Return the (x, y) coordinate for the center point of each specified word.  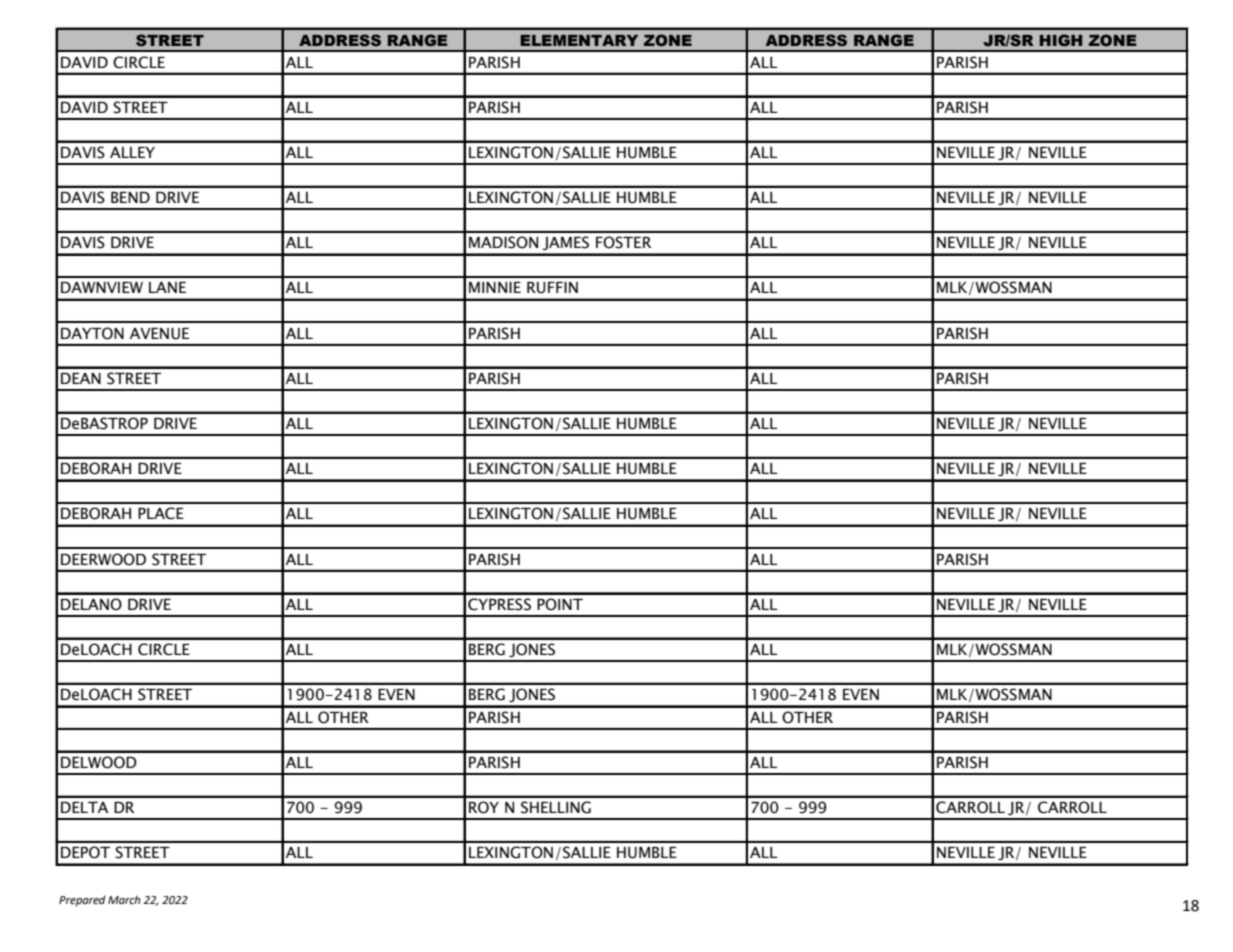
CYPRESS (499, 604)
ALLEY (132, 152)
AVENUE (159, 334)
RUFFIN (552, 288)
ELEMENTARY (579, 40)
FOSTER (623, 242)
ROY (484, 807)
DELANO (91, 604)
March (124, 899)
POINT (560, 604)
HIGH (1060, 40)
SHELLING (556, 807)
